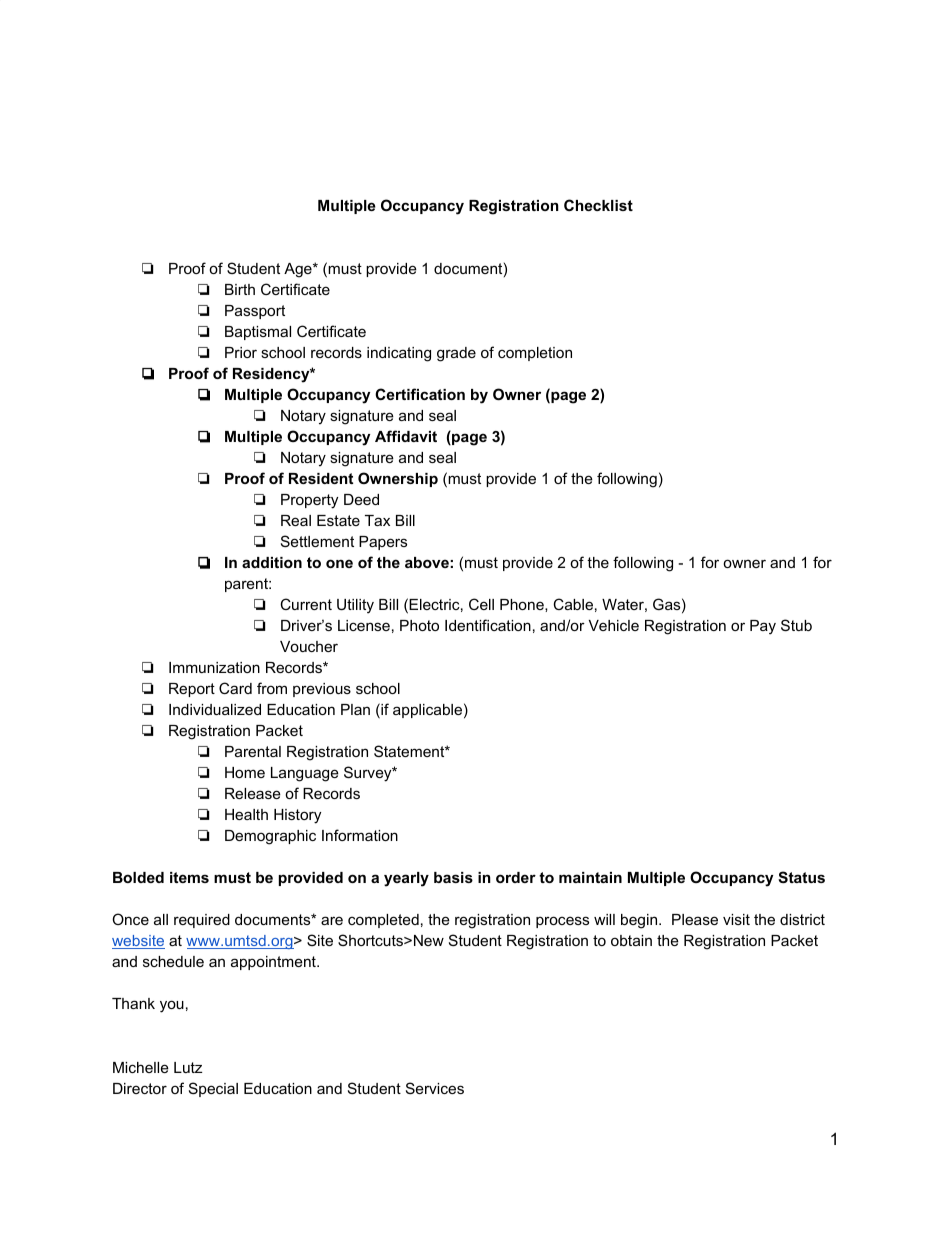  I want to click on Birth, so click(240, 289).
